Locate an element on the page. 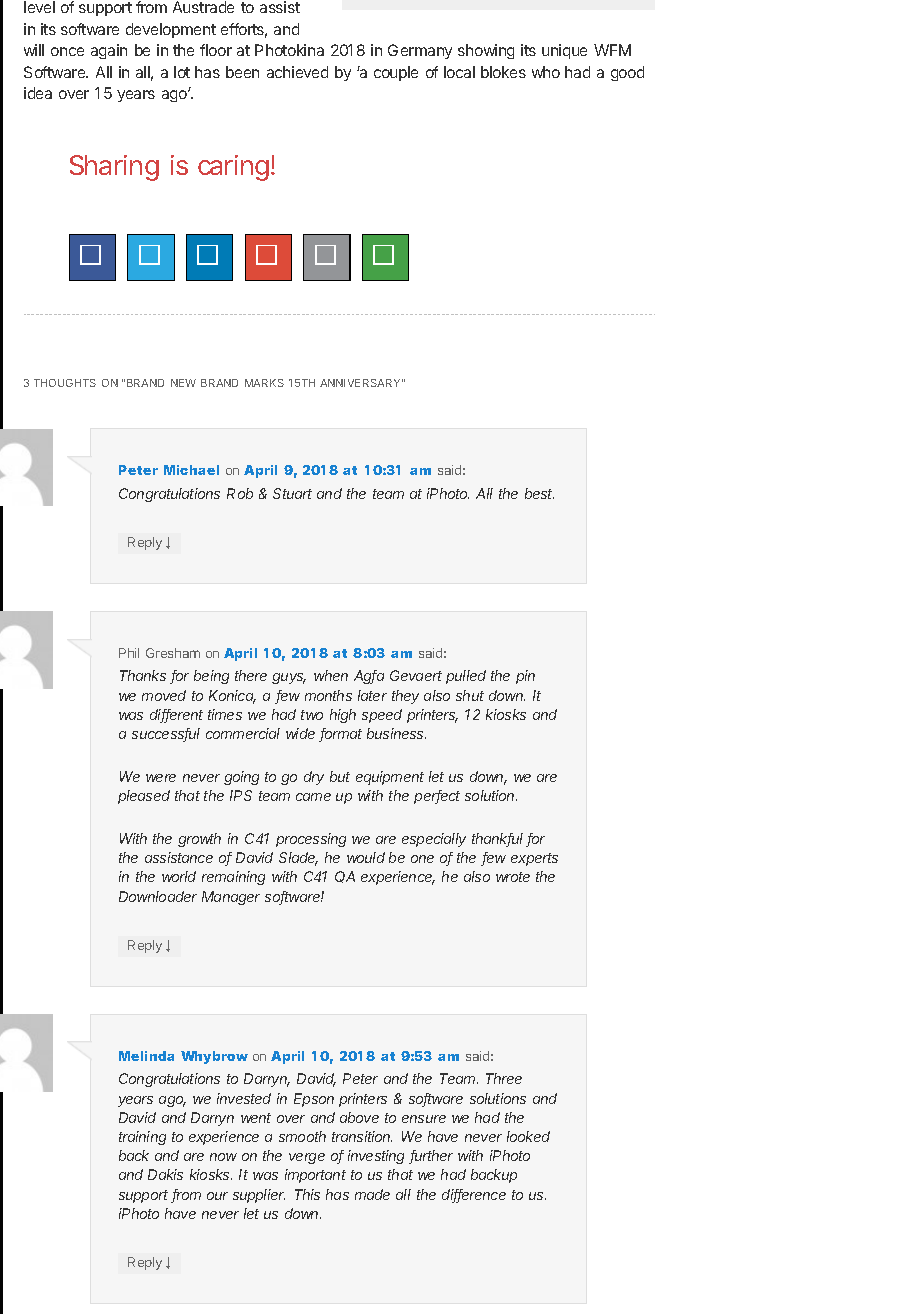 This page has width=924, height=1314. looked is located at coordinates (528, 1136).
